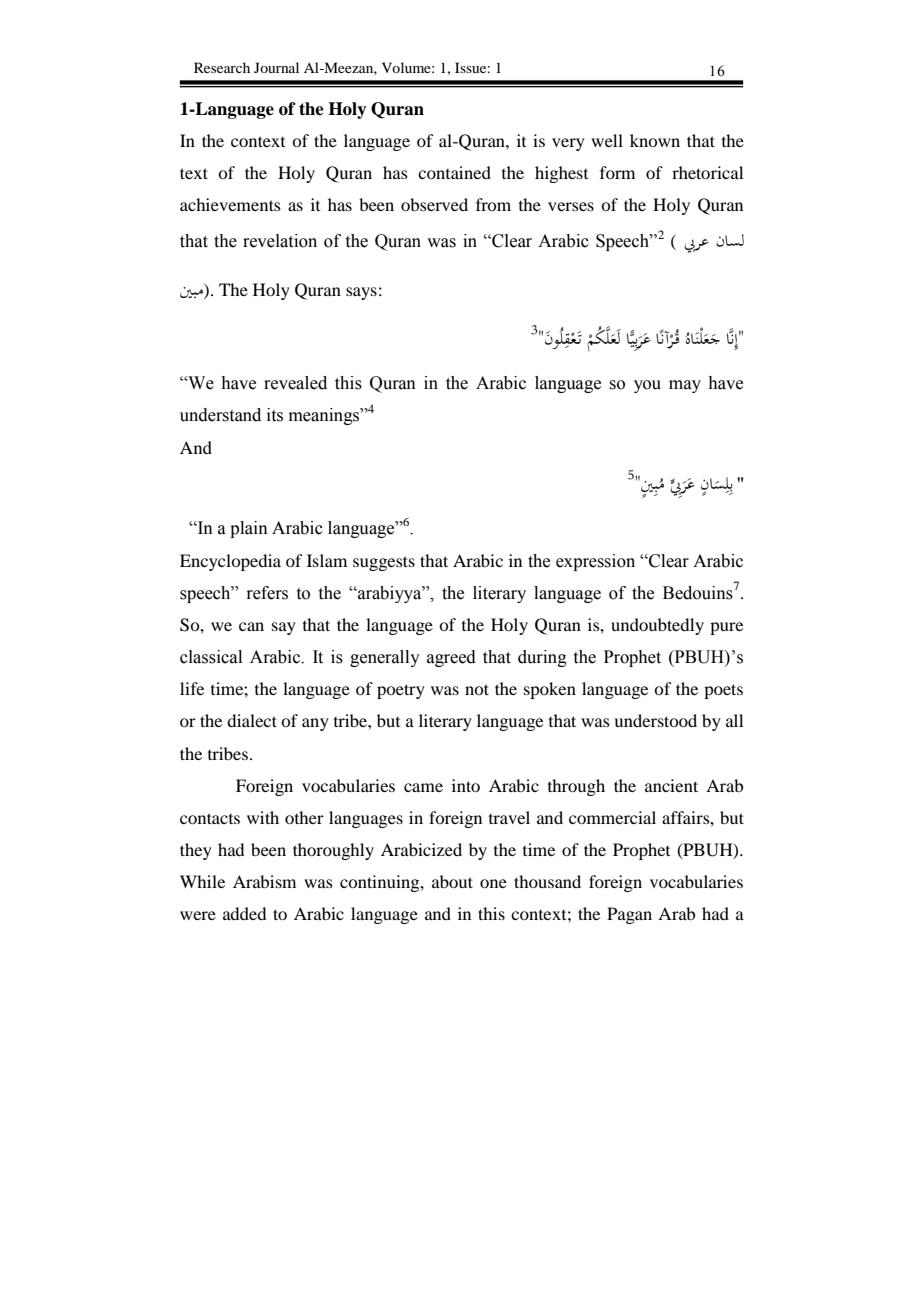  Describe the element at coordinates (452, 881) in the document. I see `about` at that location.
